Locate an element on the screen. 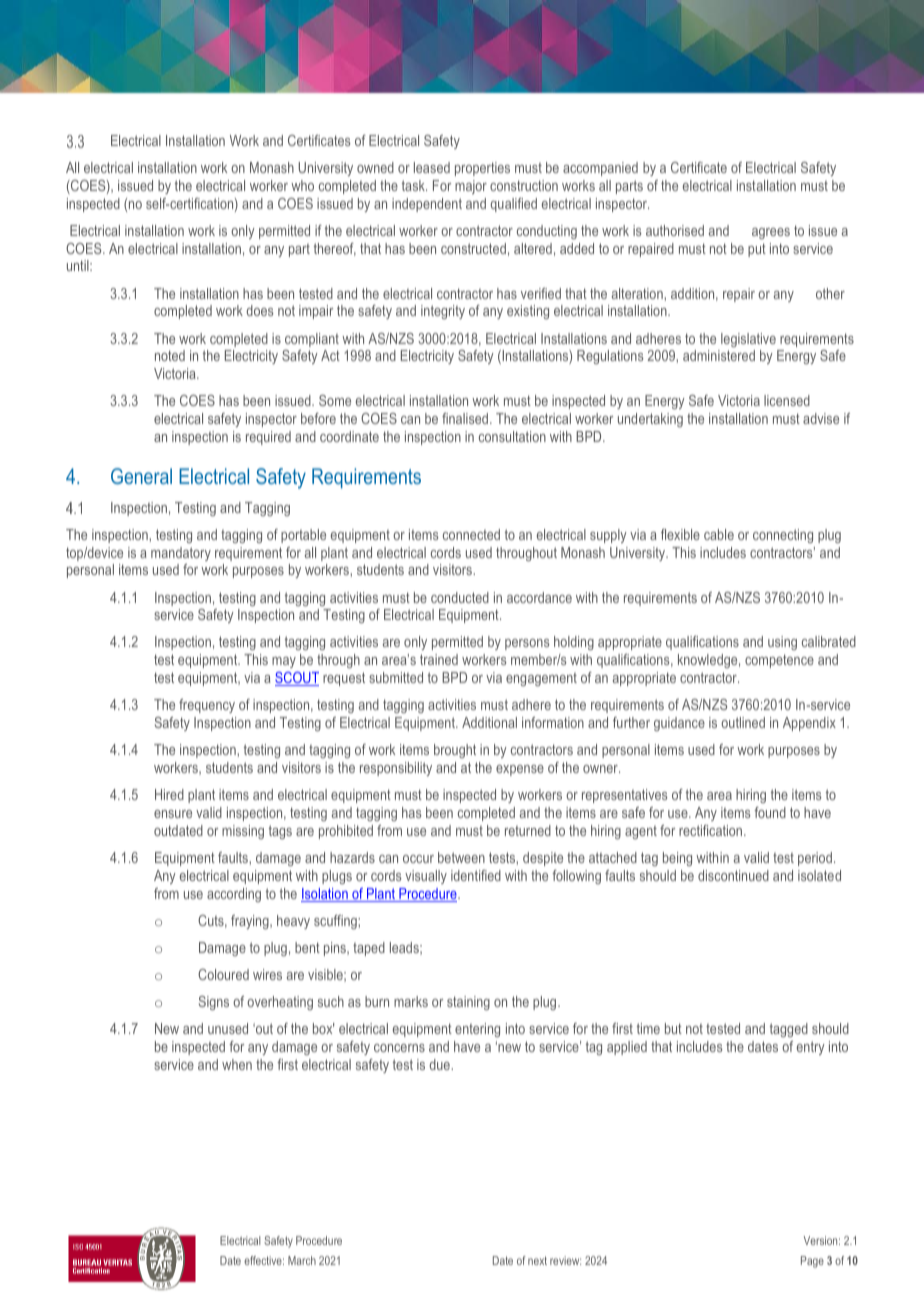  discontinued is located at coordinates (733, 875).
